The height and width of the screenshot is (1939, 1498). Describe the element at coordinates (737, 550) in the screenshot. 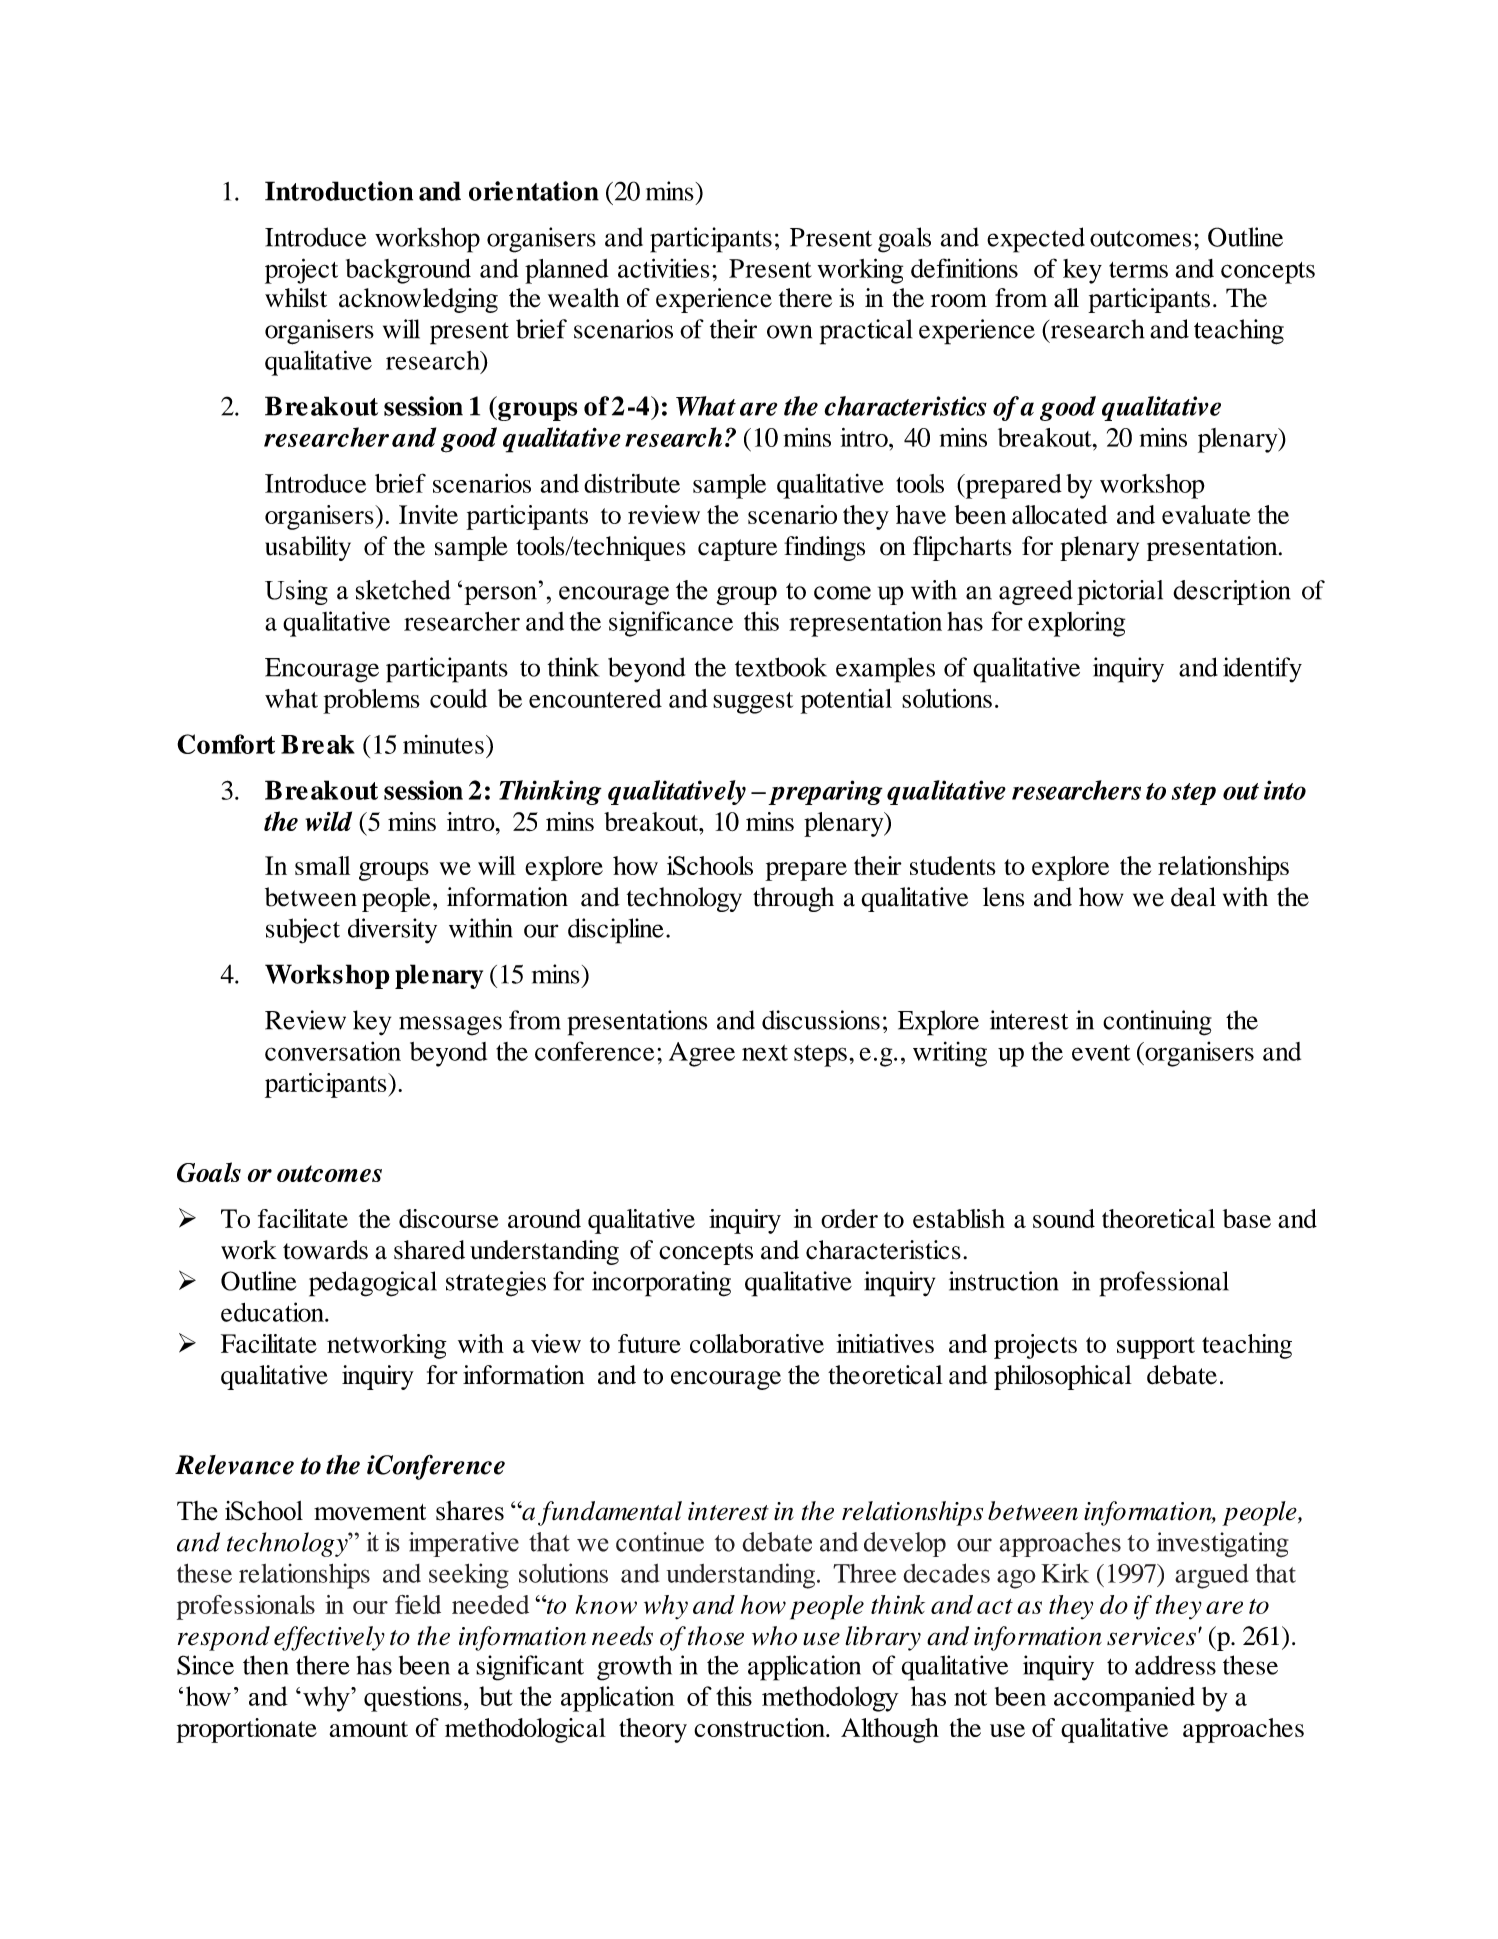

I see `capture` at that location.
